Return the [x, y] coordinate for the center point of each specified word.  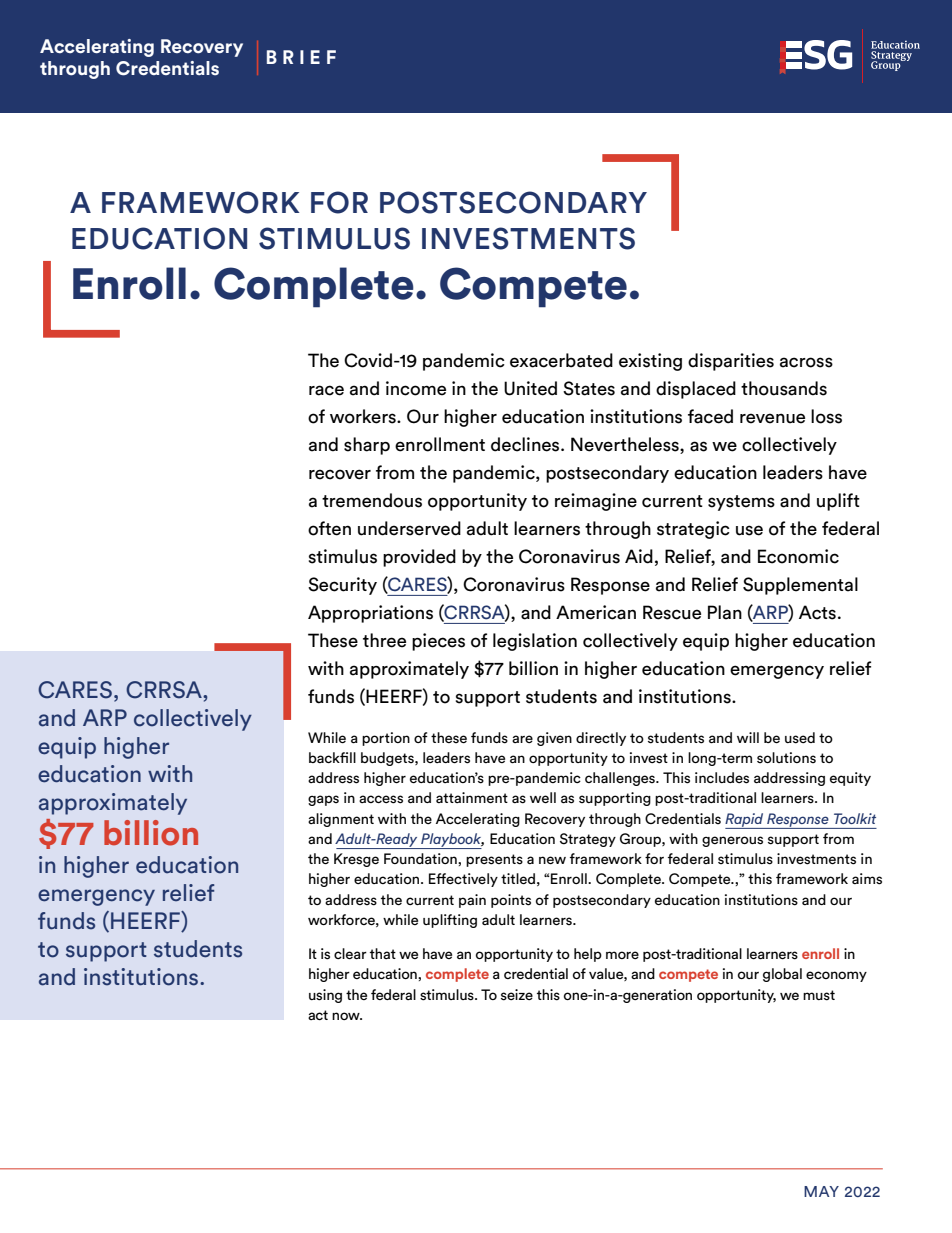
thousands [784, 388]
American [596, 612]
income [416, 388]
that [383, 953]
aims [867, 879]
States [589, 388]
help [588, 955]
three [384, 640]
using [325, 996]
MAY [821, 1191]
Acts [817, 612]
